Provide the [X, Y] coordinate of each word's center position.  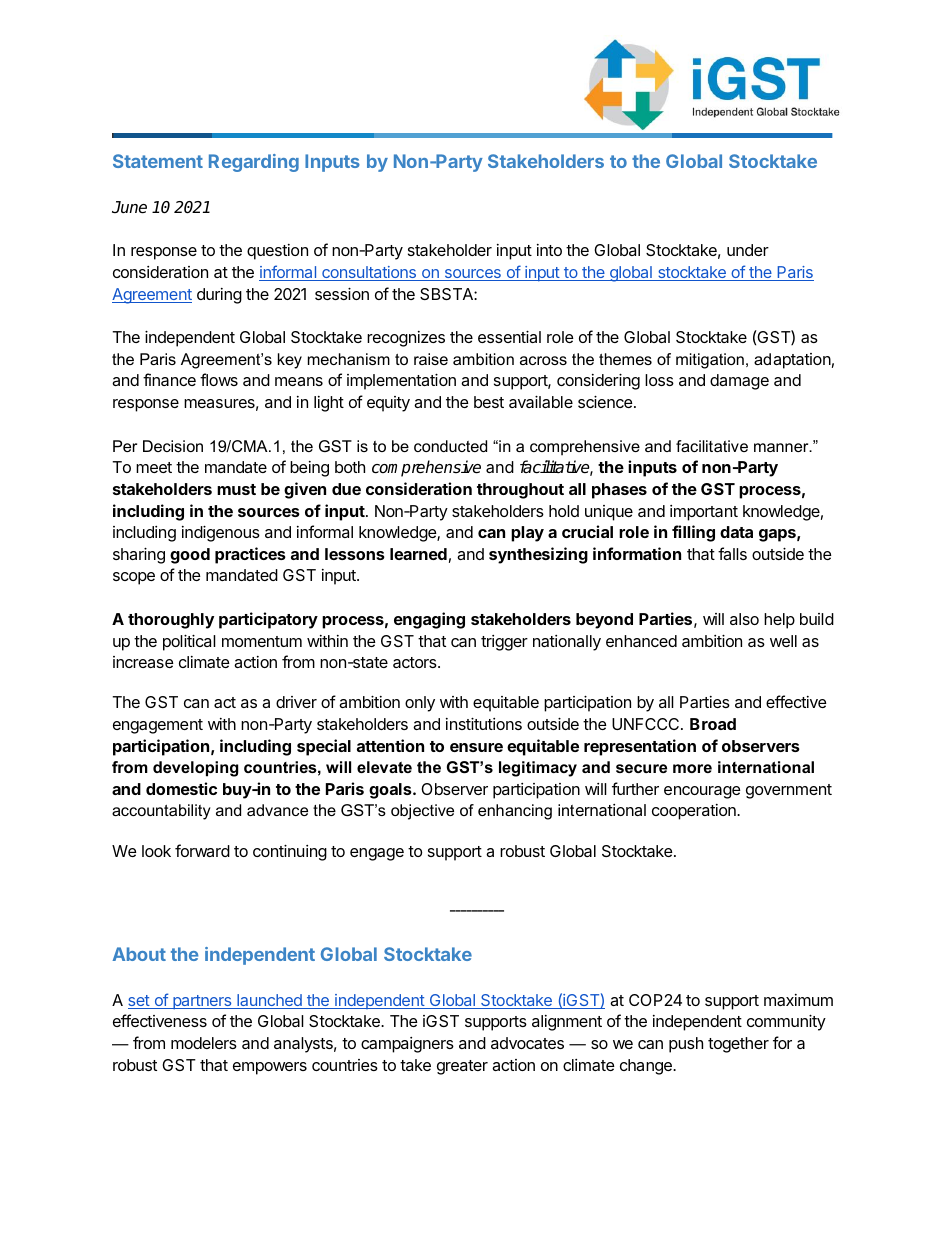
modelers [204, 1043]
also [744, 619]
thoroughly [171, 621]
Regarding [254, 163]
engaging [429, 620]
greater [462, 1067]
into [549, 250]
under [748, 250]
